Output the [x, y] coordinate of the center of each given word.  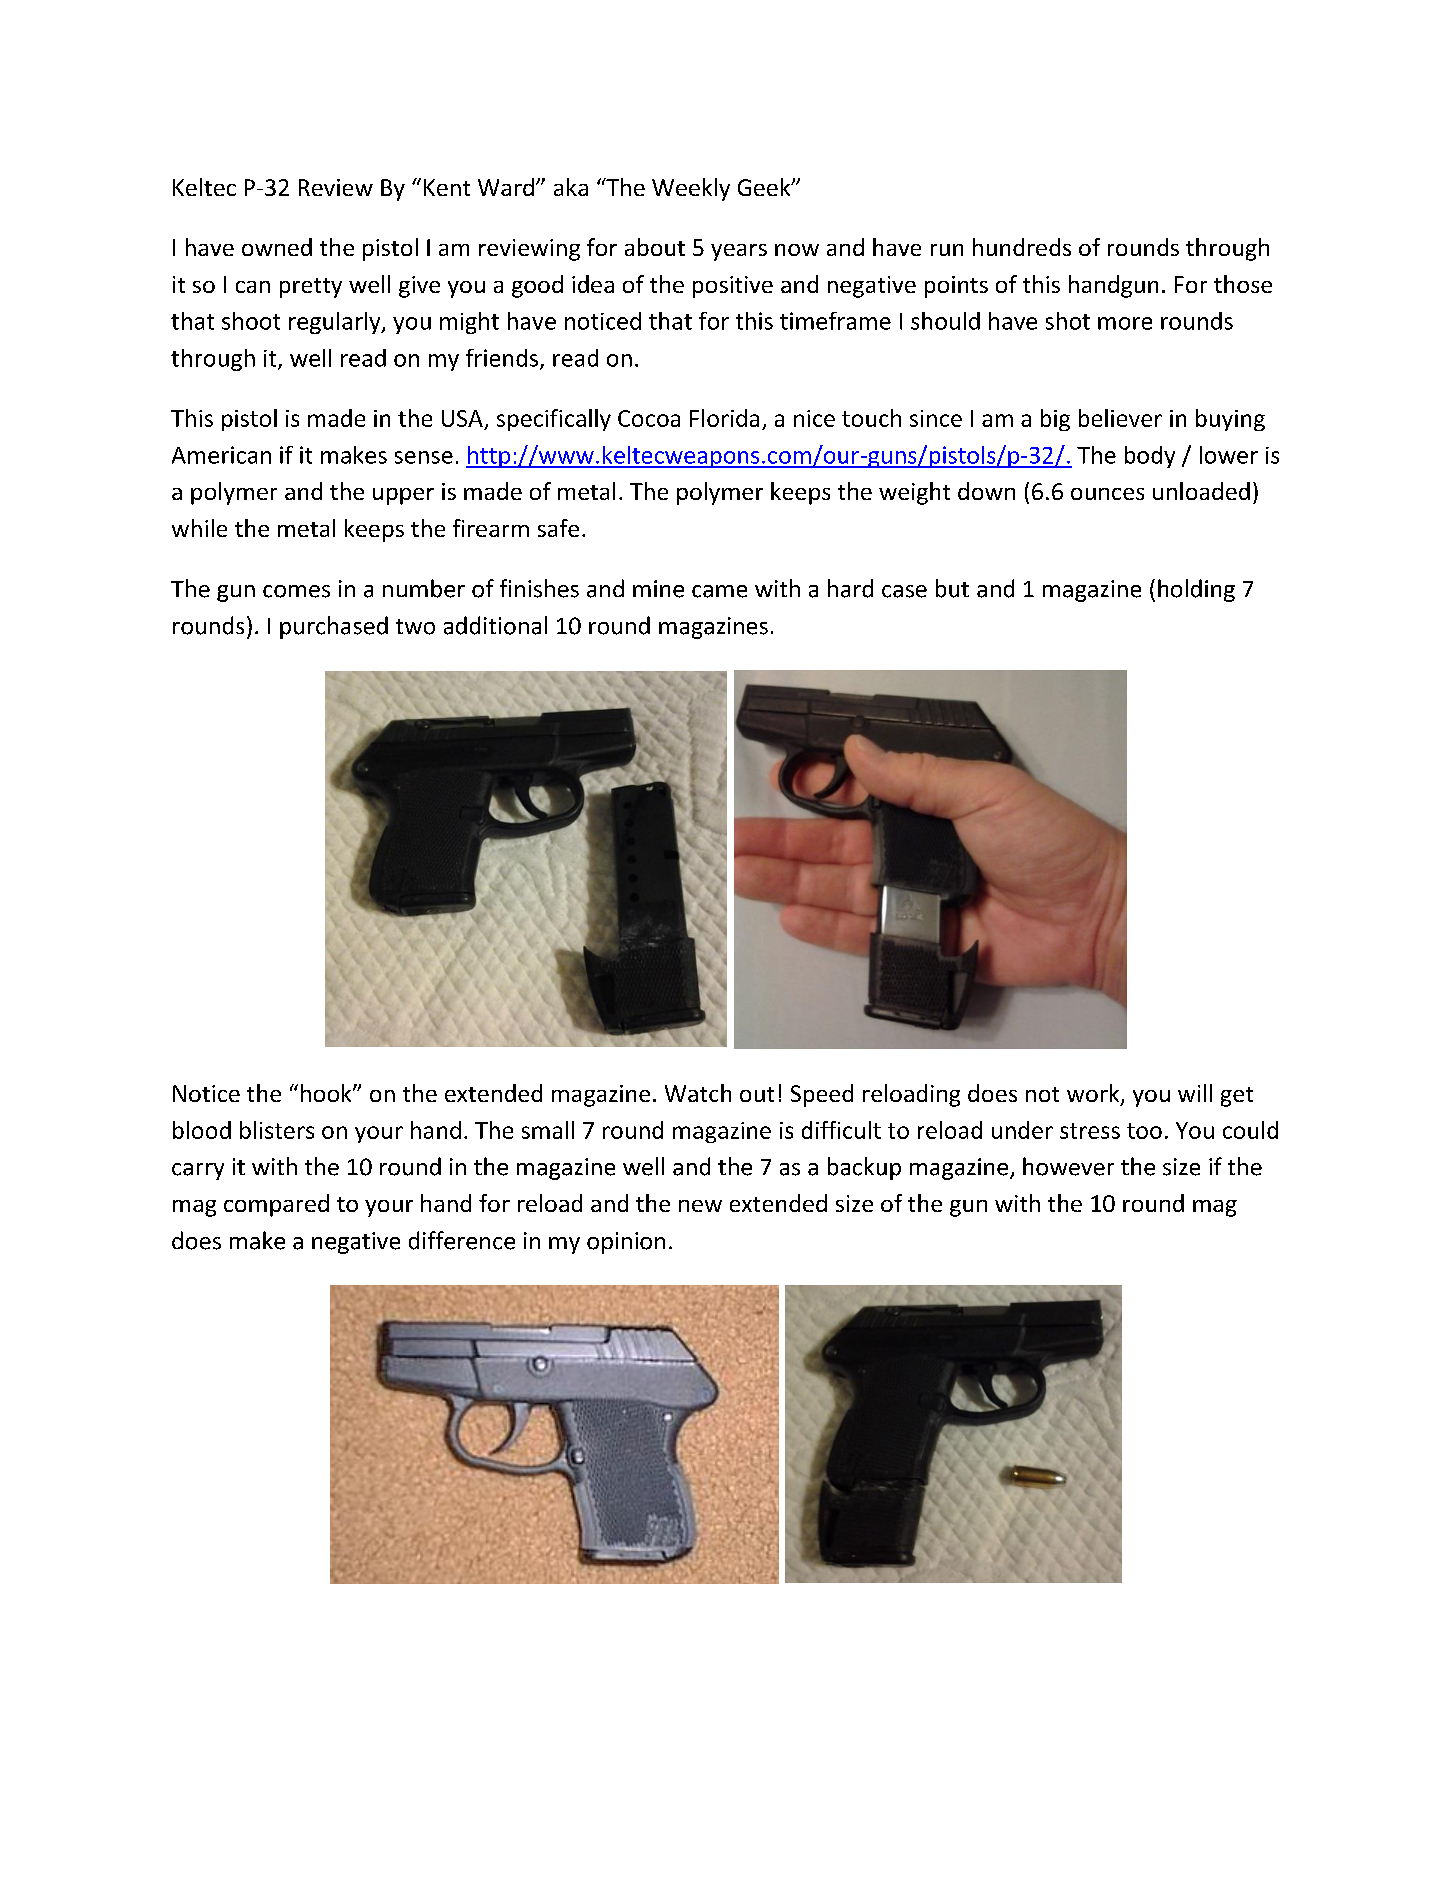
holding [1196, 590]
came [719, 591]
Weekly [691, 189]
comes [296, 591]
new [700, 1206]
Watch [698, 1093]
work [1094, 1094]
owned [277, 247]
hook [327, 1093]
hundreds [1022, 247]
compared [276, 1205]
